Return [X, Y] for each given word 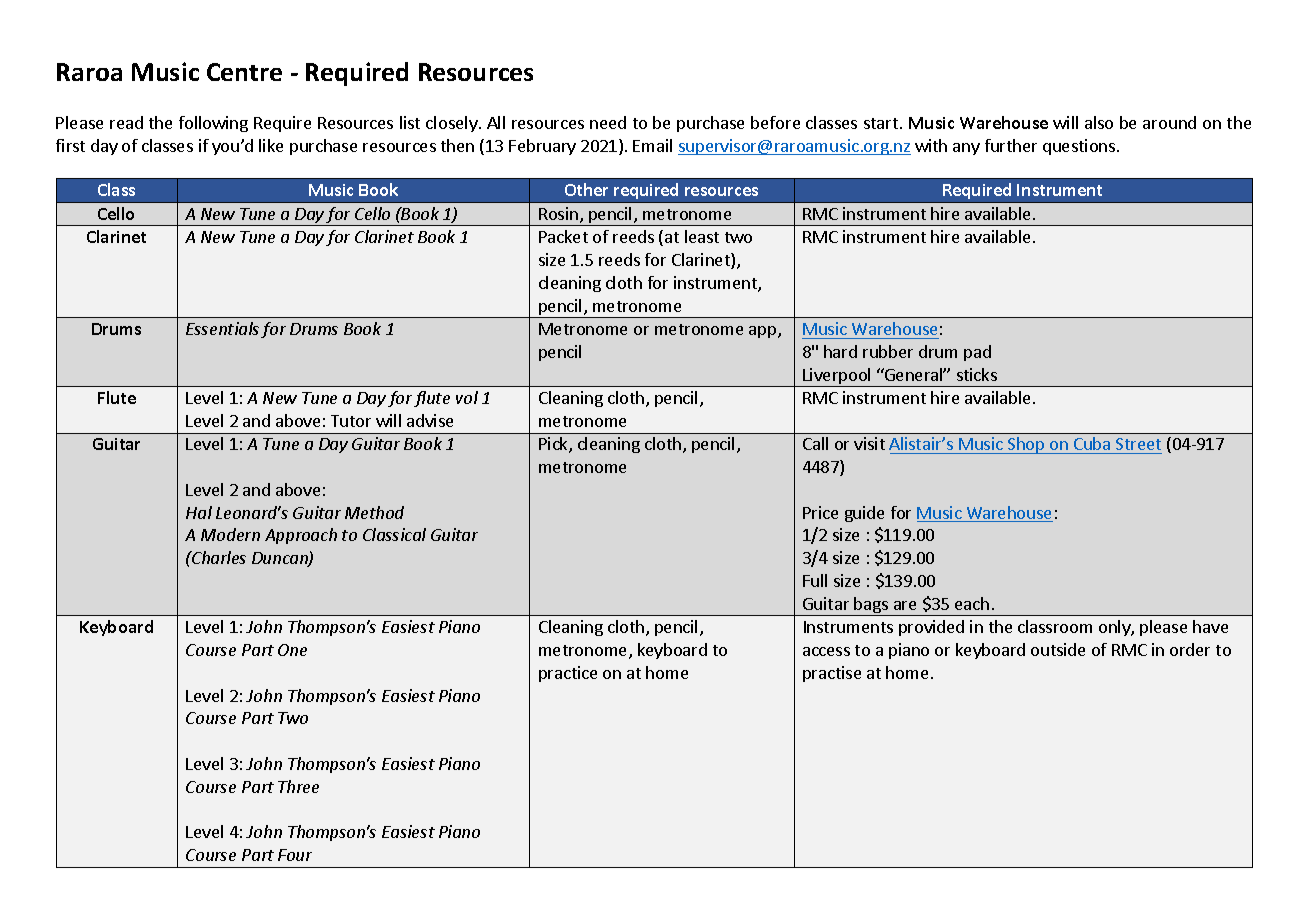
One [292, 650]
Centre [244, 72]
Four [295, 855]
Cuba [1092, 445]
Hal [199, 512]
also [1099, 122]
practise [832, 674]
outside [1058, 649]
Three [298, 786]
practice [568, 674]
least [702, 236]
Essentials [222, 328]
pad [977, 353]
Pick [554, 445]
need [608, 122]
